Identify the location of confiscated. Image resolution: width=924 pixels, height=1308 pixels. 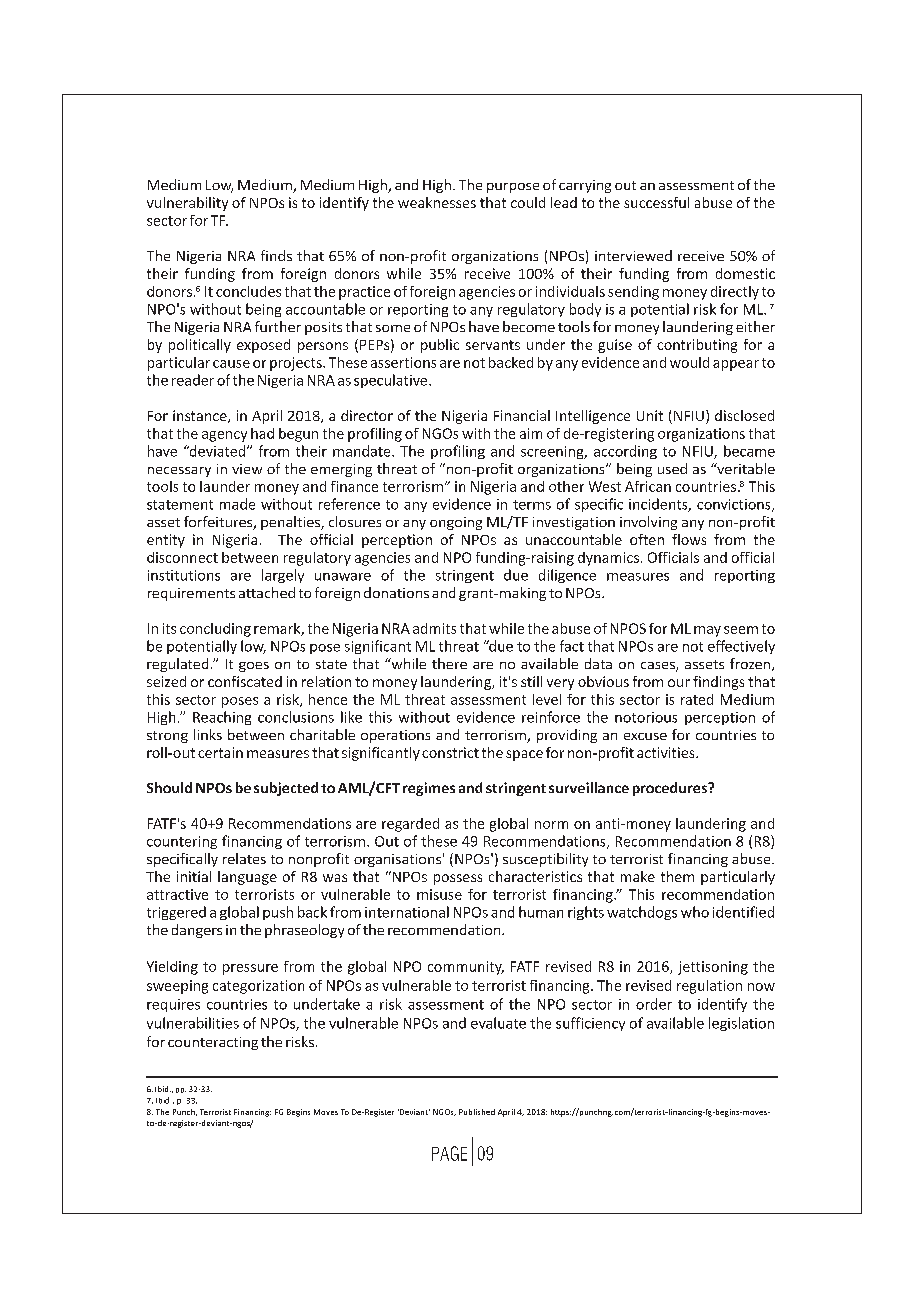
(245, 681).
